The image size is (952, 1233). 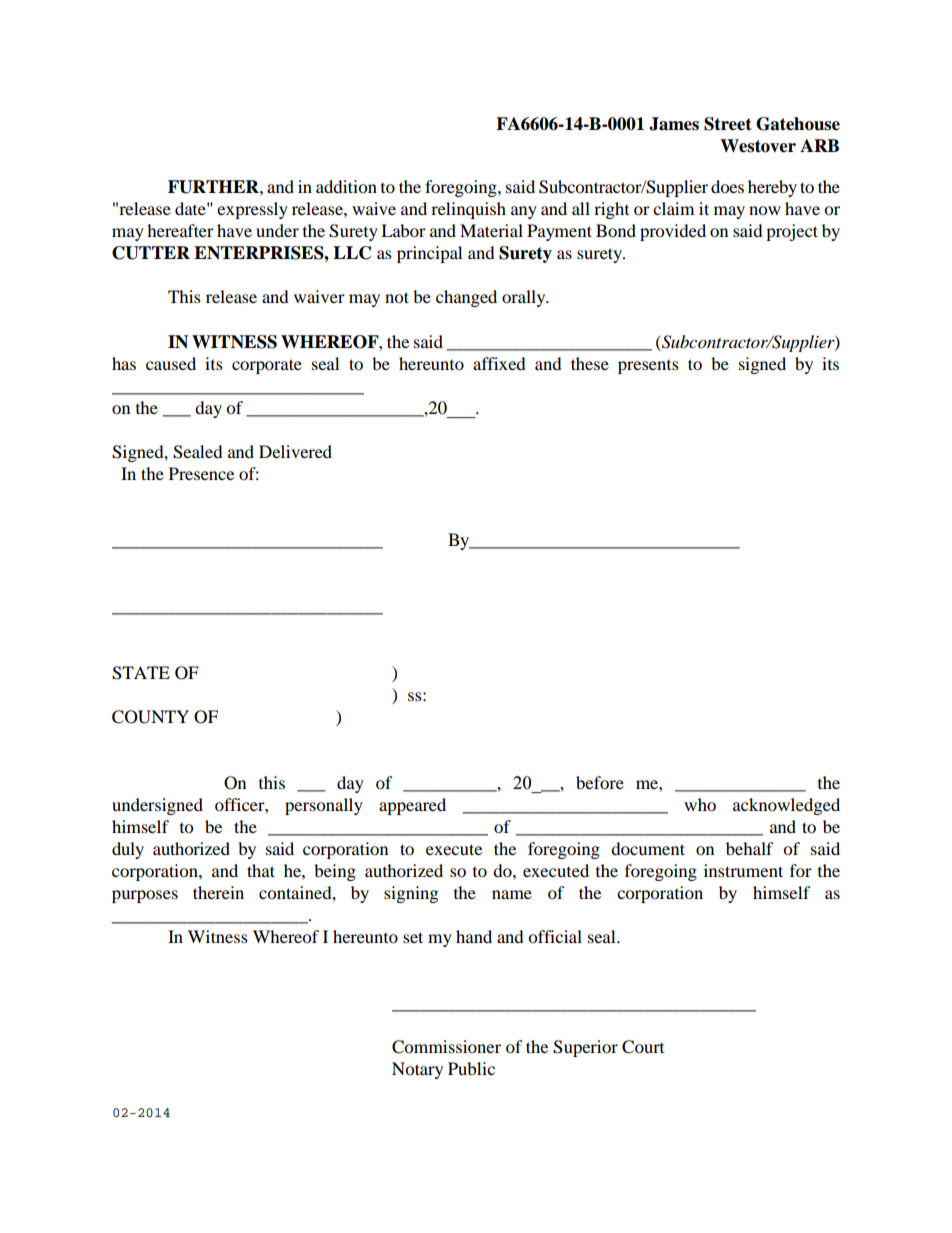 I want to click on expressly, so click(x=252, y=210).
